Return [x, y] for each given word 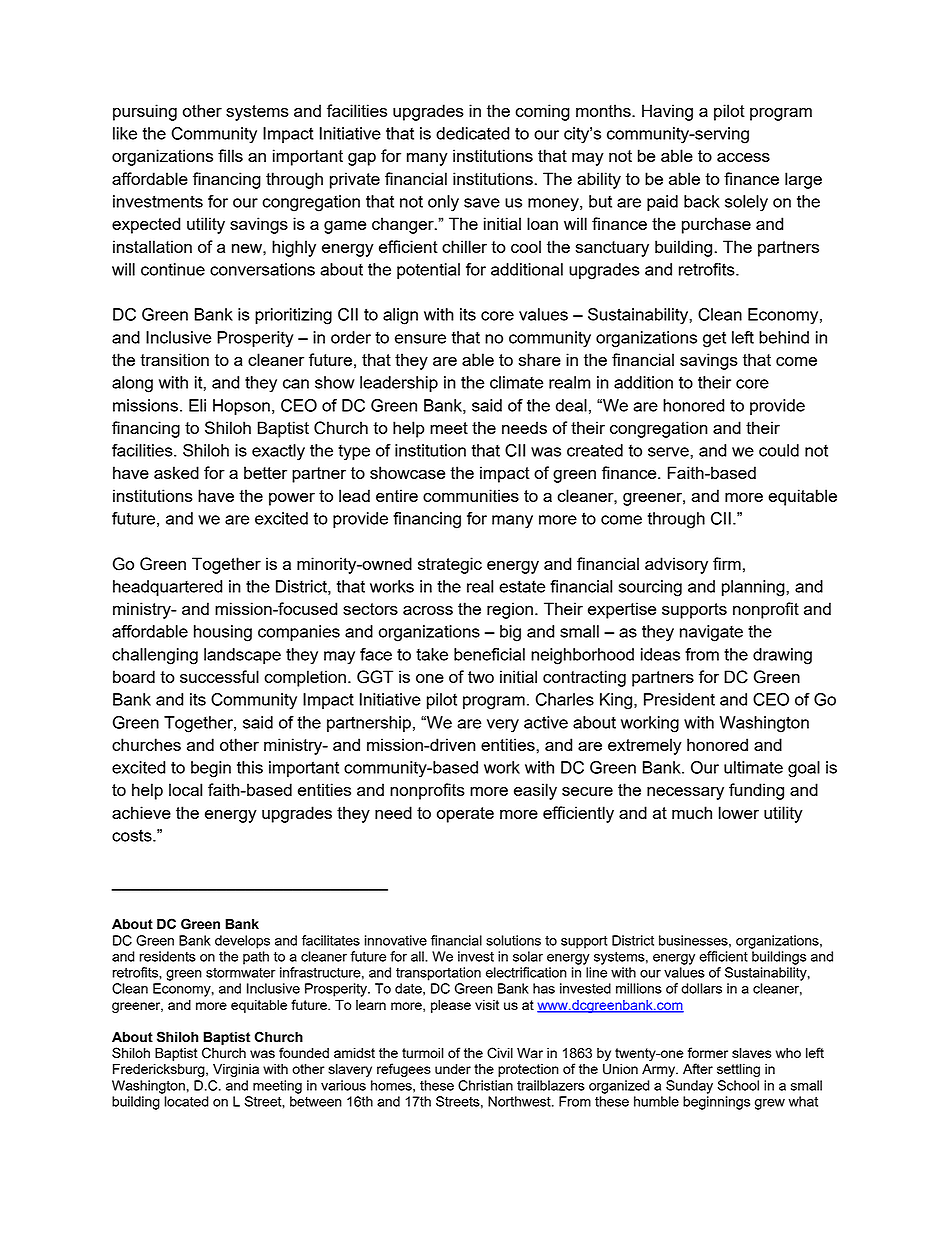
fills [230, 155]
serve [669, 452]
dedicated [473, 133]
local [185, 789]
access [743, 157]
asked [176, 472]
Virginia [236, 1070]
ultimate [753, 767]
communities [471, 495]
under [453, 1069]
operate [465, 815]
